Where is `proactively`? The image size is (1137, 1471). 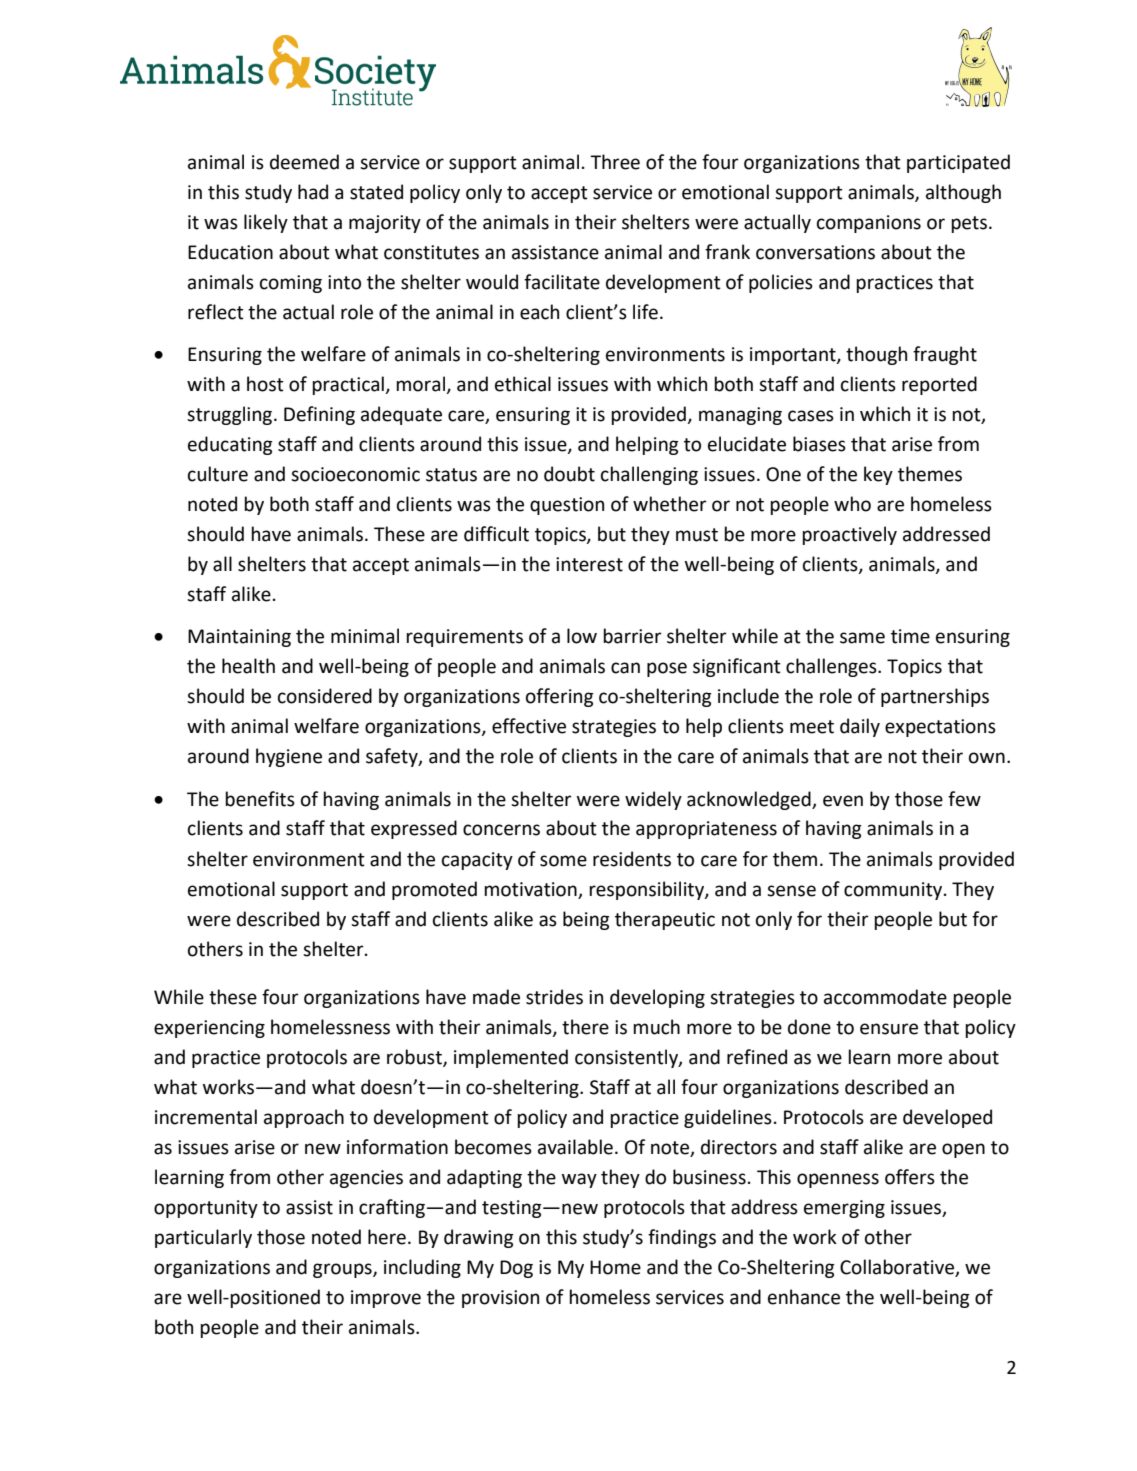 proactively is located at coordinates (849, 535).
